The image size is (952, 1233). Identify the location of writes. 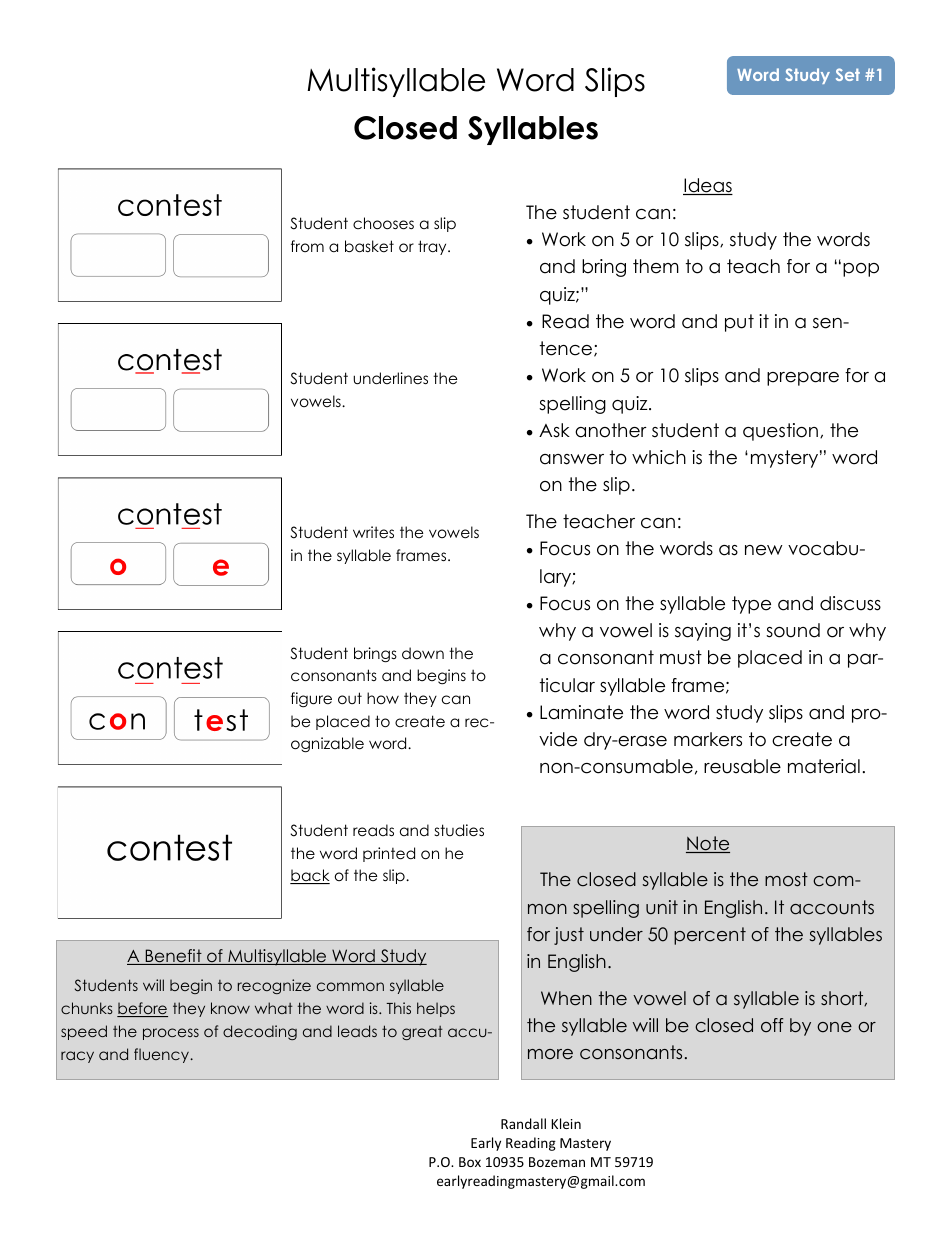
(373, 532).
